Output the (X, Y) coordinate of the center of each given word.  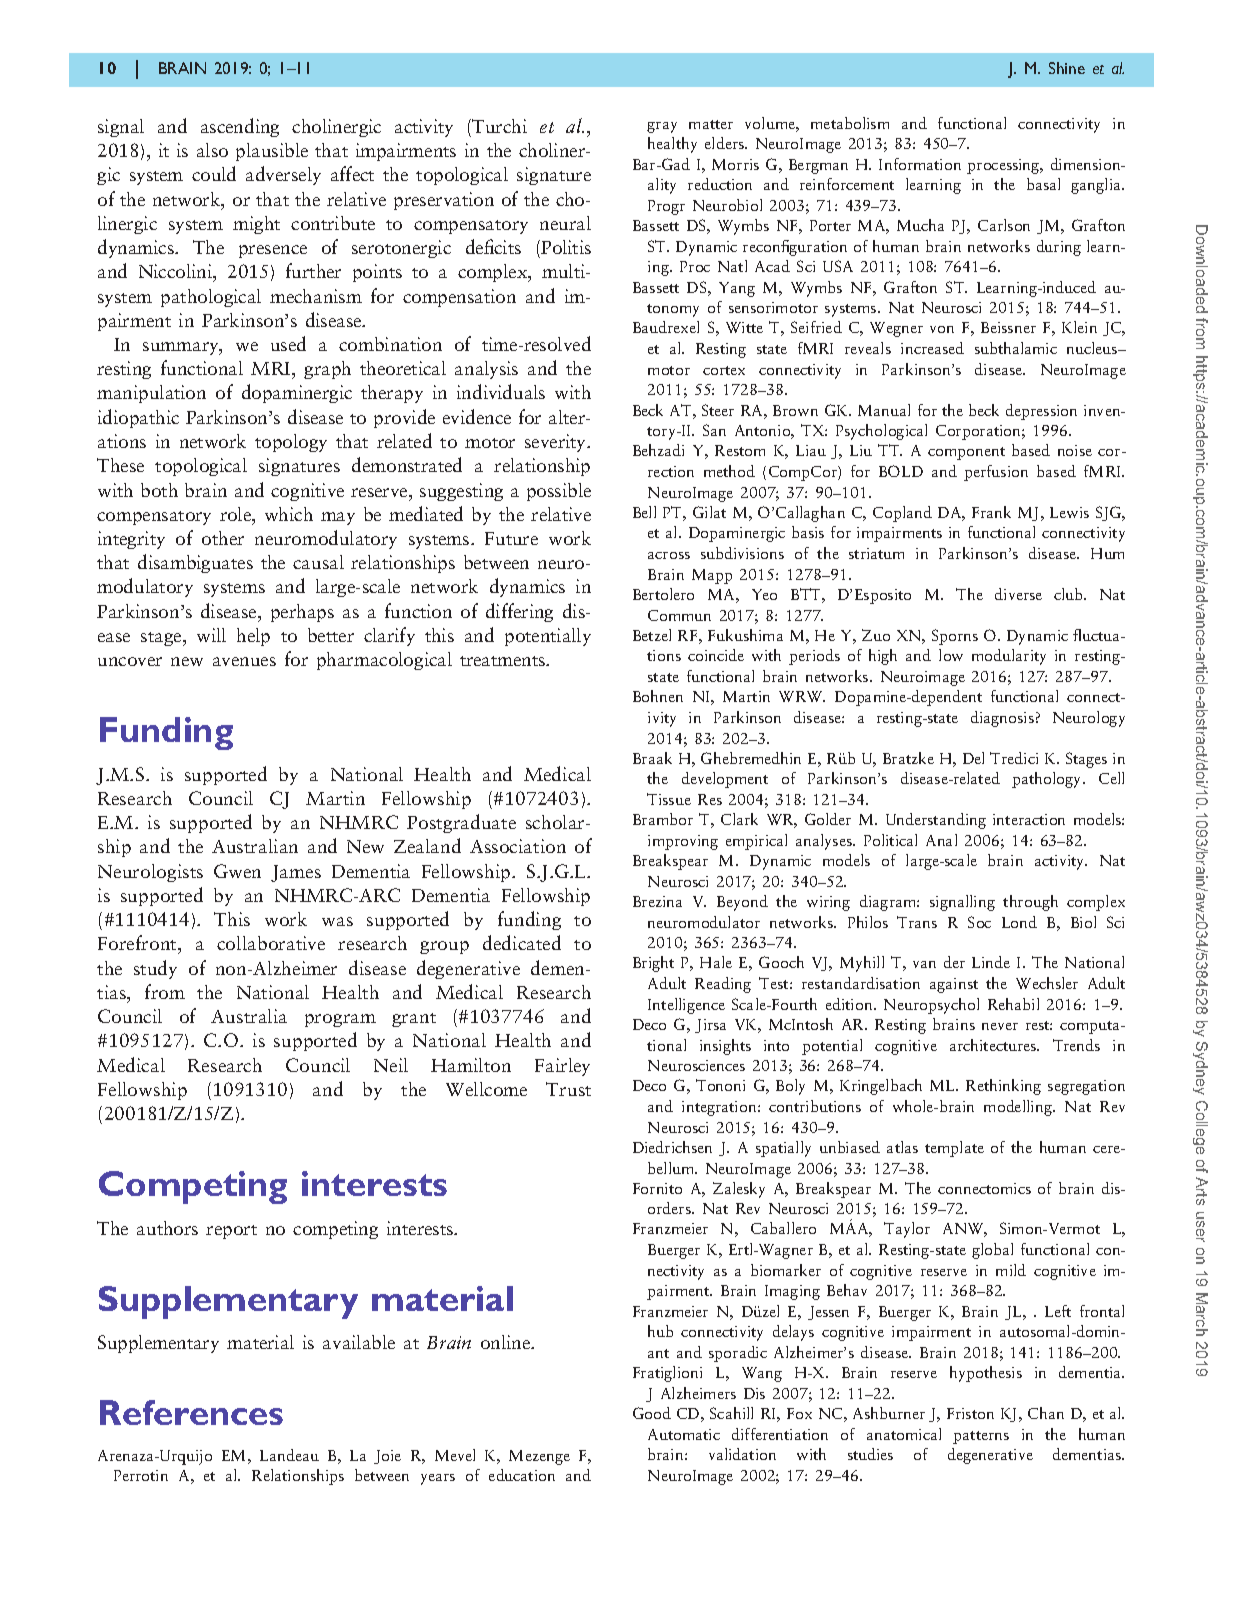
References (191, 1412)
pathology (1048, 780)
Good (652, 1413)
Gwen (237, 871)
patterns (981, 1437)
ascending (240, 127)
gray (662, 127)
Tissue (669, 799)
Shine (1067, 68)
